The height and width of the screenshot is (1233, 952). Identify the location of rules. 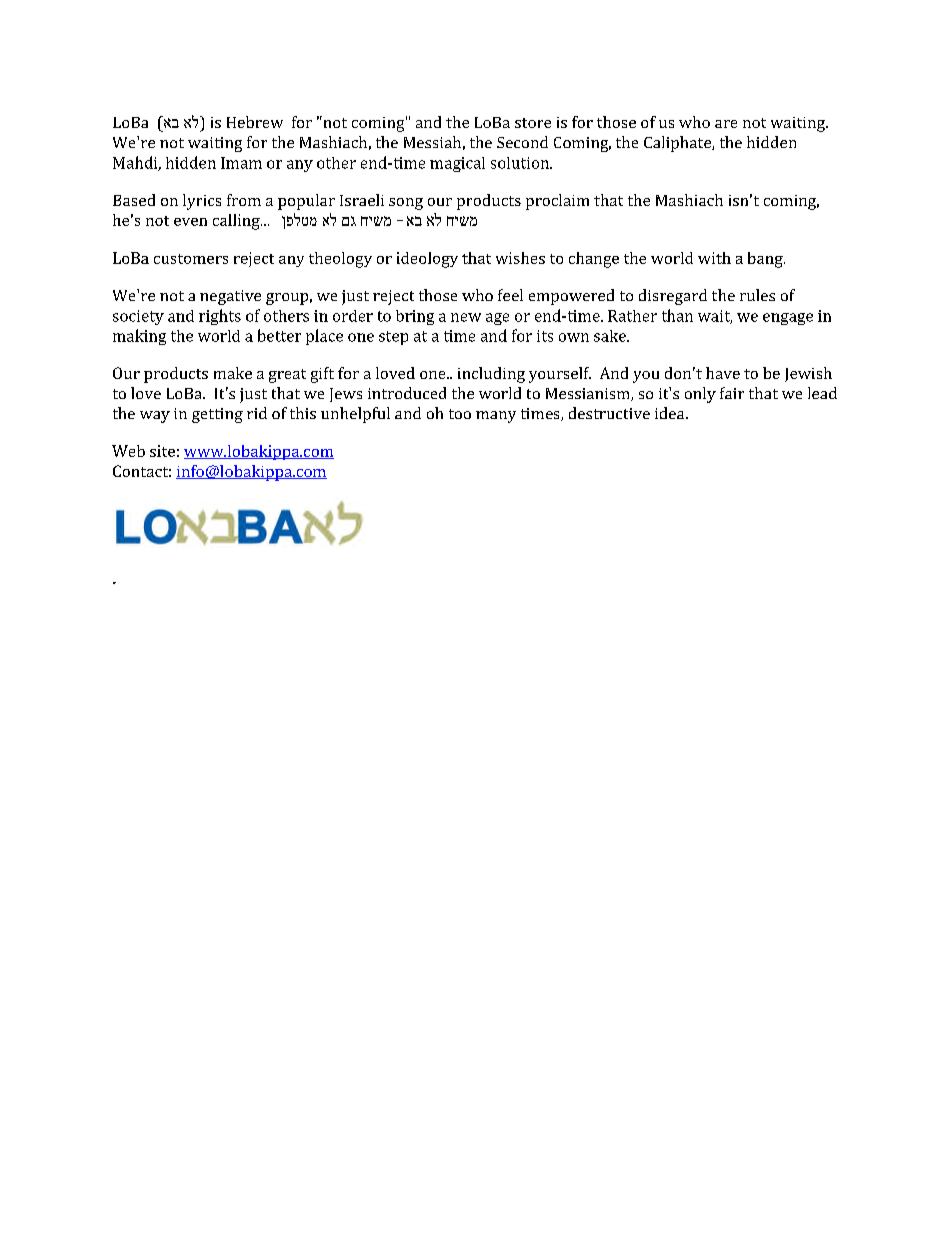
(757, 295).
